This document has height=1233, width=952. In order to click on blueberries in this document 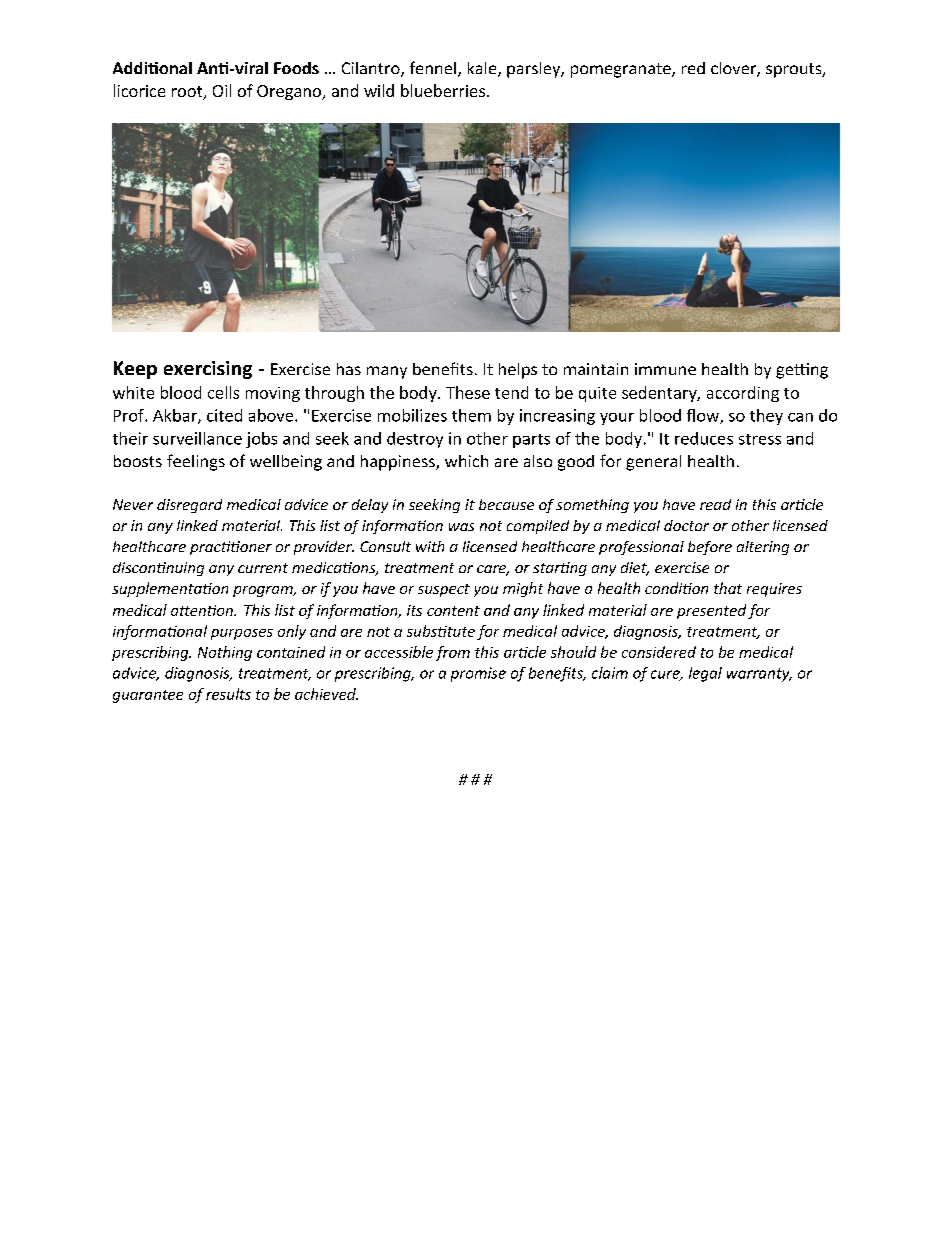, I will do `click(443, 90)`.
